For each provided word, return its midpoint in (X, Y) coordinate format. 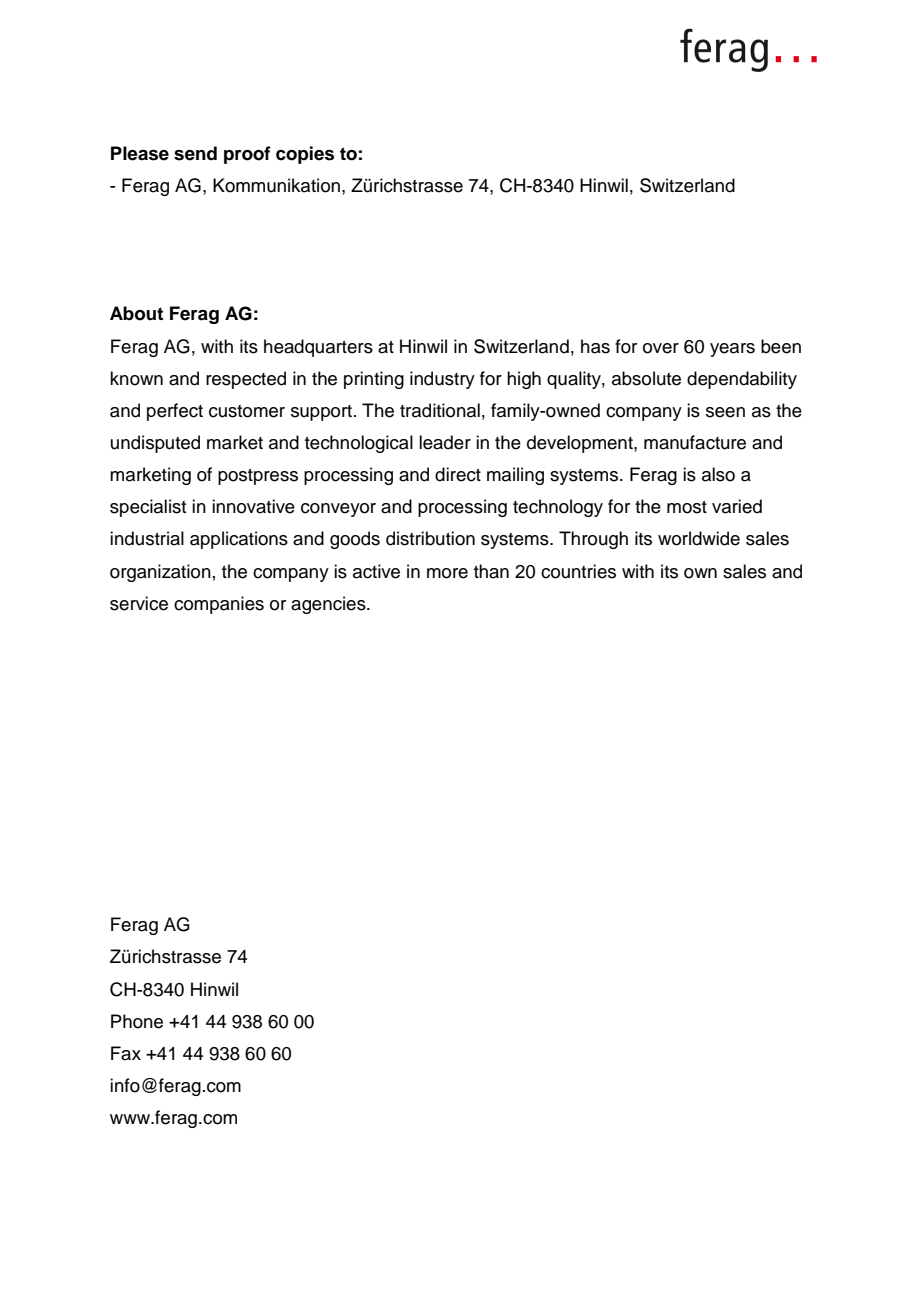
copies (305, 155)
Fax (126, 1053)
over (661, 348)
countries (578, 571)
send (195, 153)
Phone (137, 1021)
